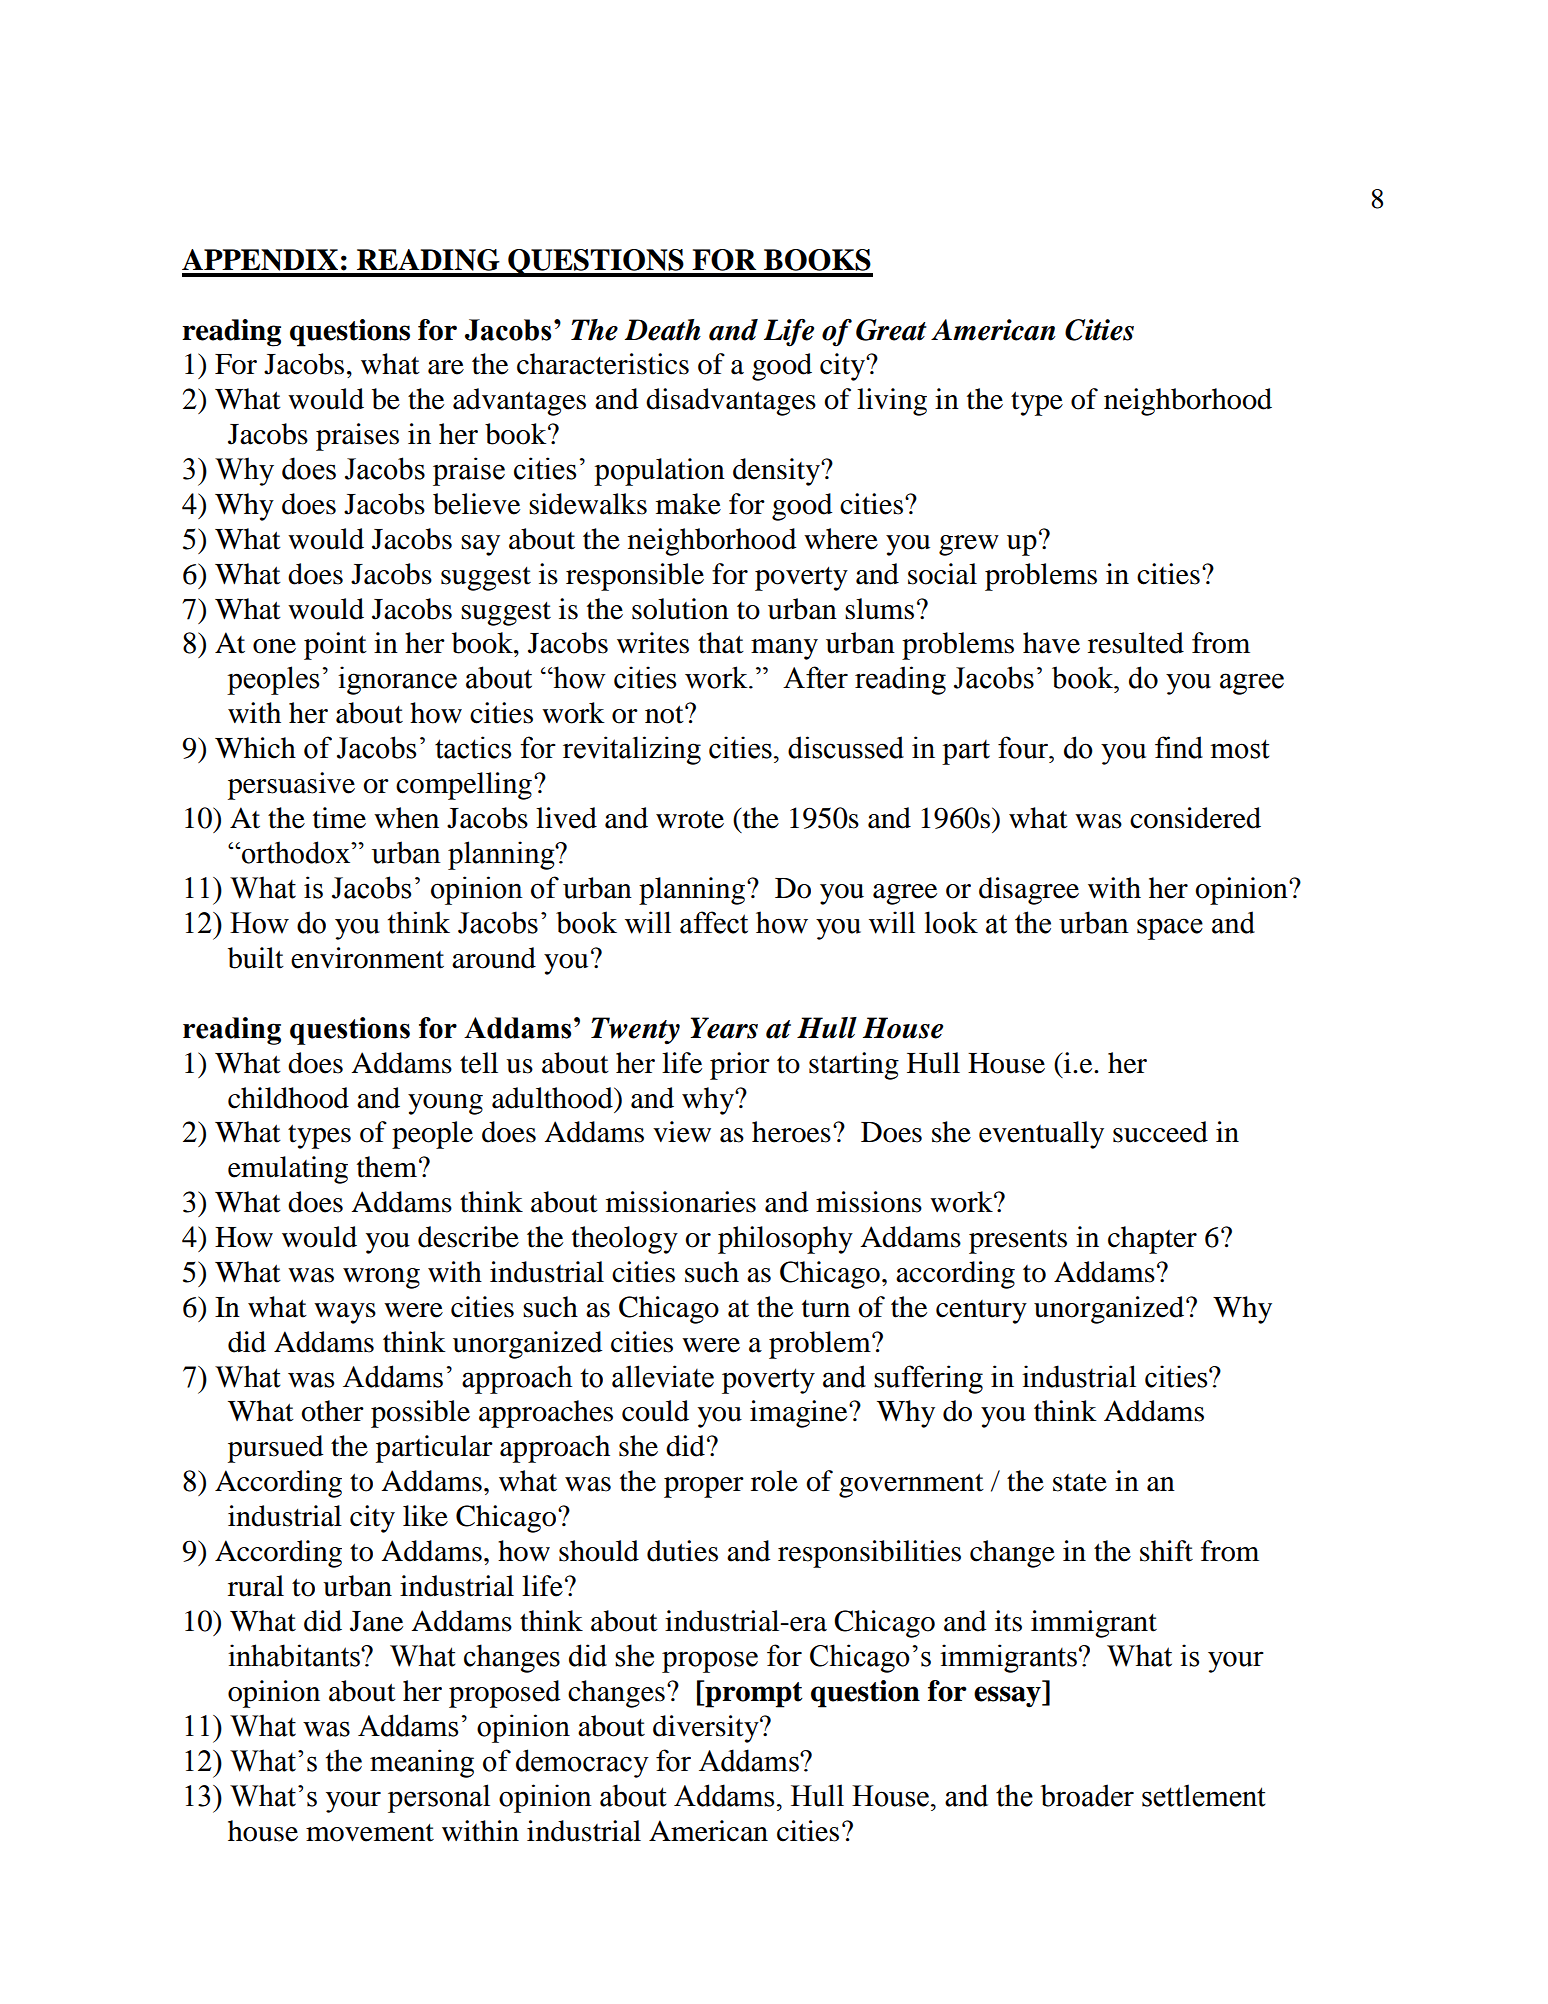 This screenshot has height=2004, width=1548. What do you see at coordinates (425, 1516) in the screenshot?
I see `like` at bounding box center [425, 1516].
